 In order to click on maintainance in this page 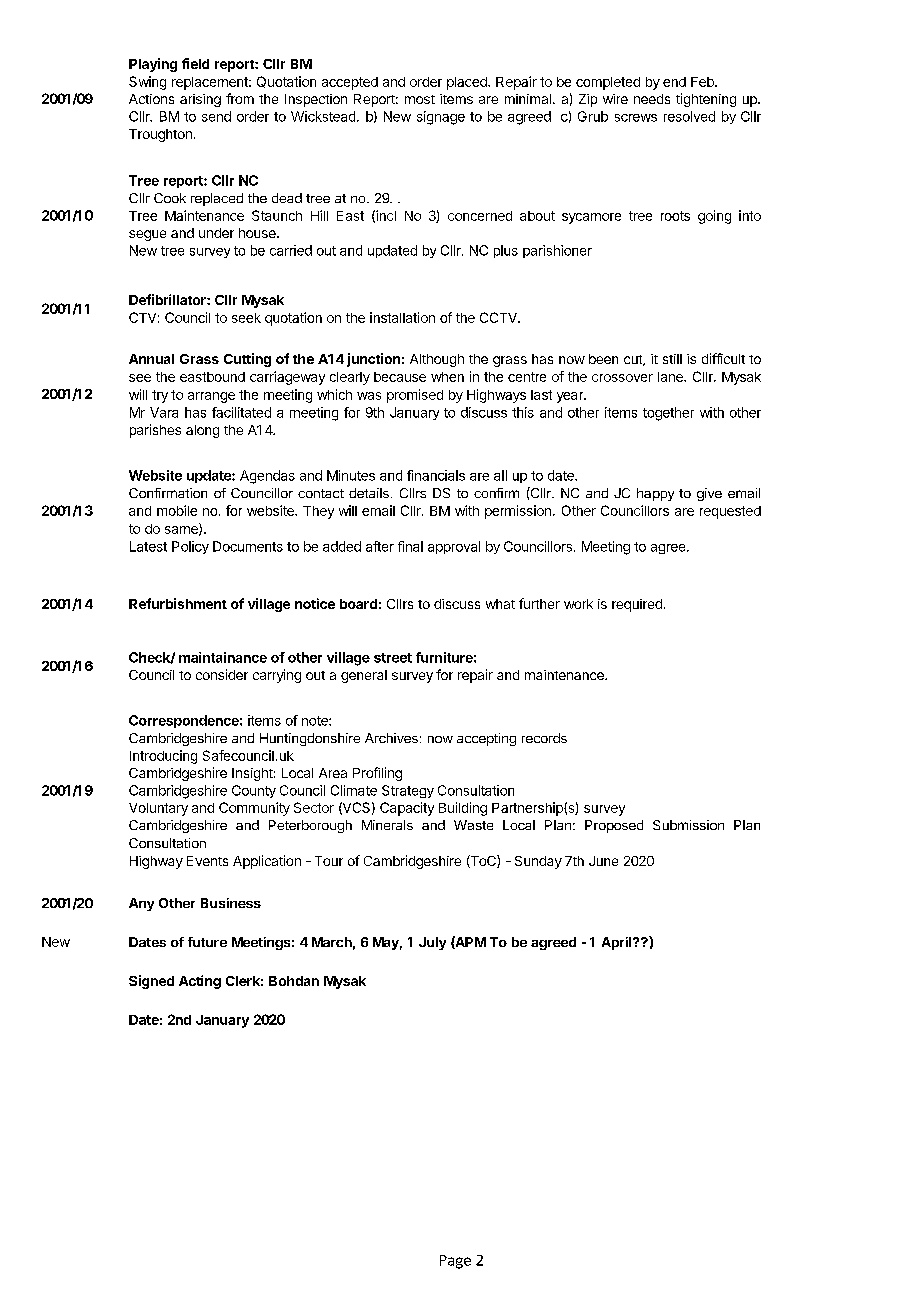, I will do `click(223, 657)`.
